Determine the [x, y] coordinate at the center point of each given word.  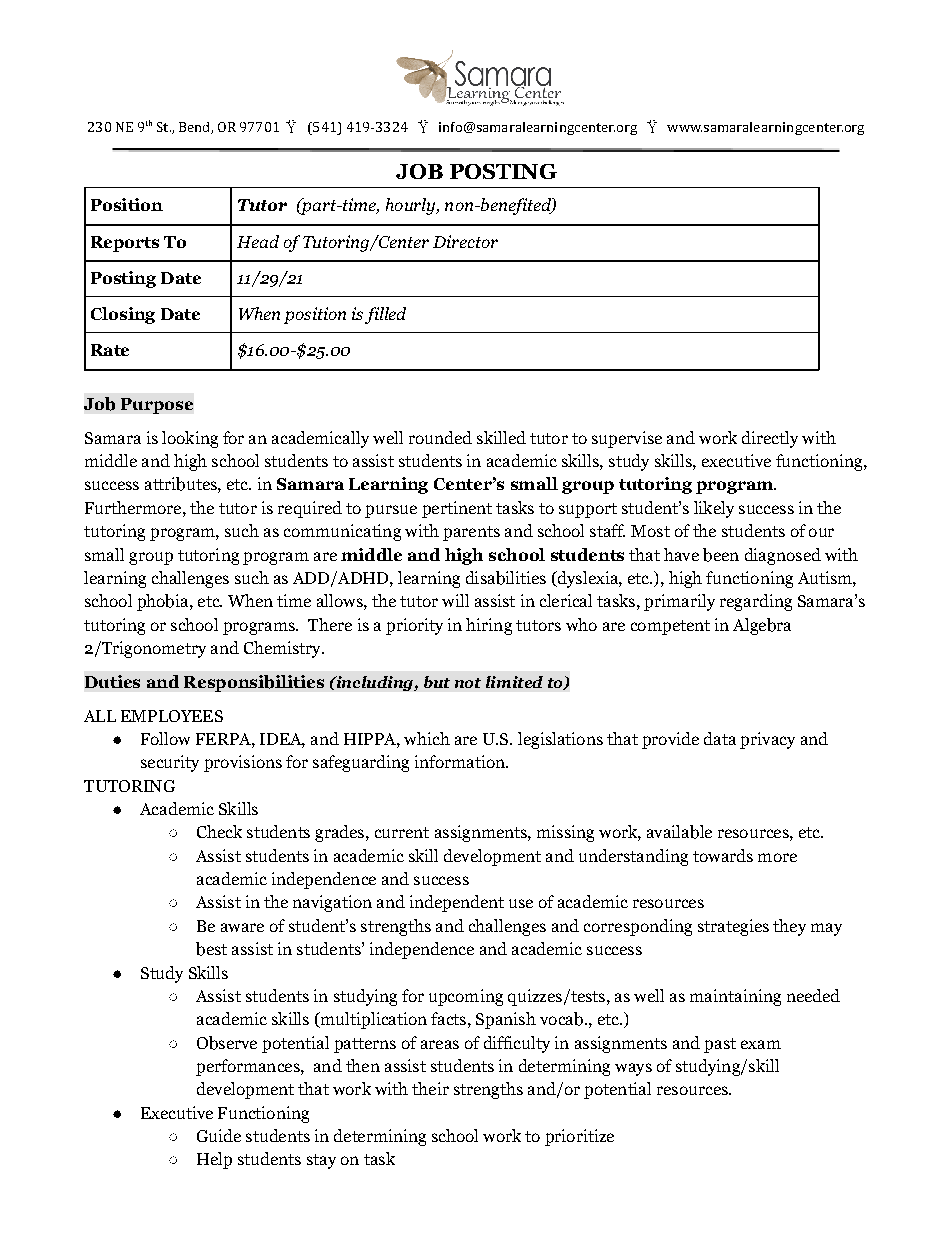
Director [465, 241]
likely [714, 509]
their [430, 1088]
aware [242, 927]
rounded [440, 437]
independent [457, 903]
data [720, 738]
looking [190, 439]
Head [258, 241]
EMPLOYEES [172, 716]
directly [770, 439]
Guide [219, 1135]
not [468, 683]
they [789, 927]
